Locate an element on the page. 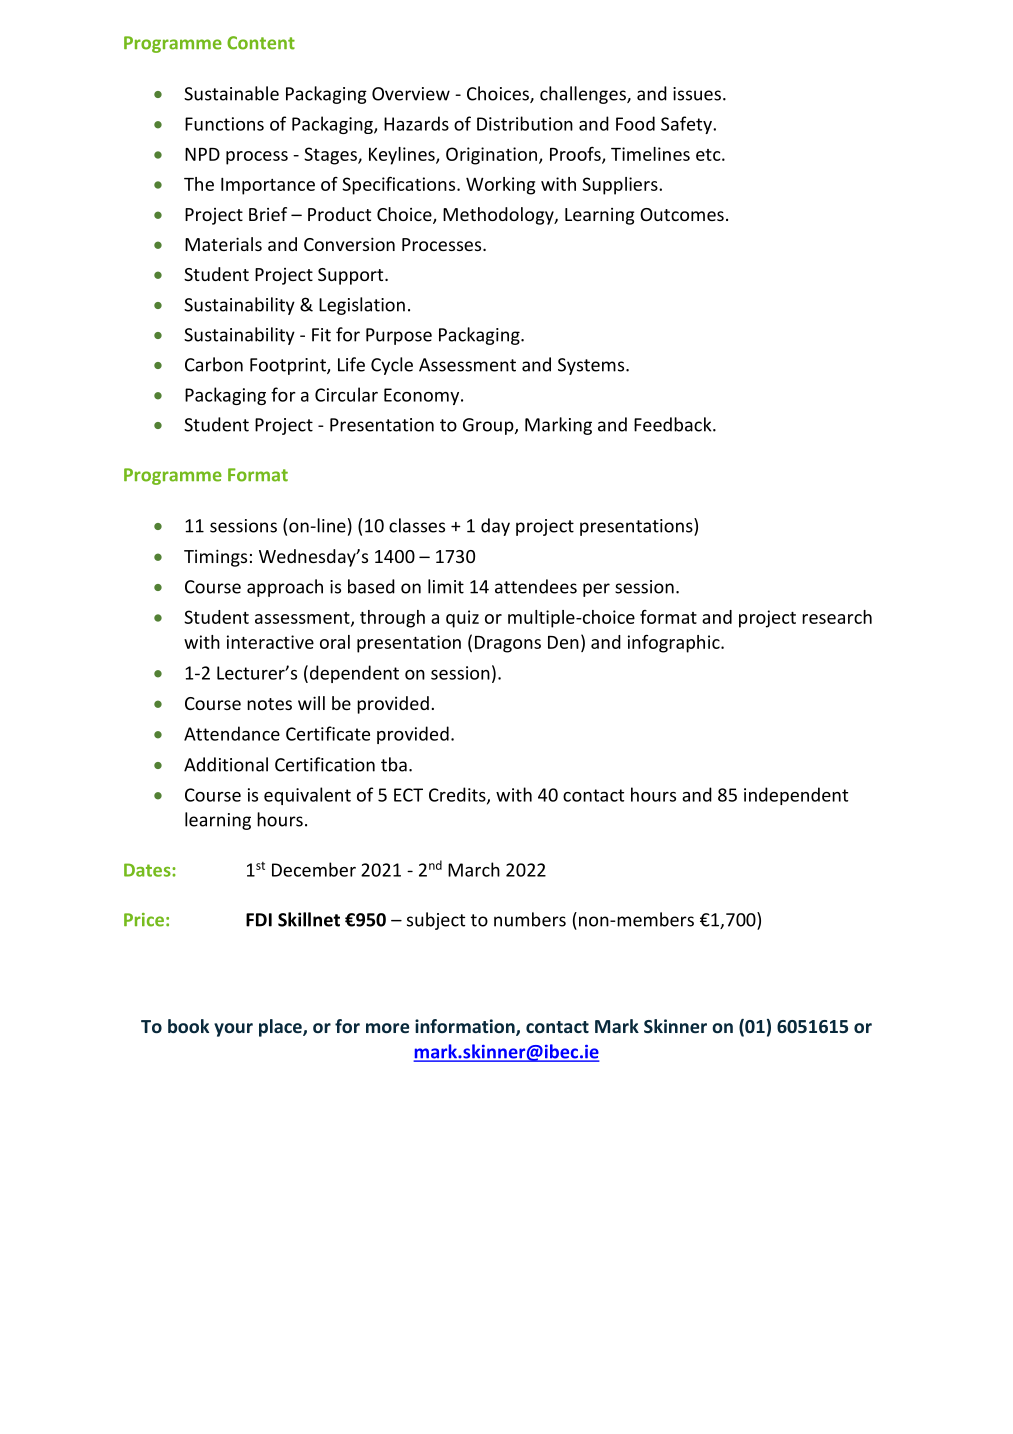 The image size is (1013, 1434). Distribution is located at coordinates (525, 123).
